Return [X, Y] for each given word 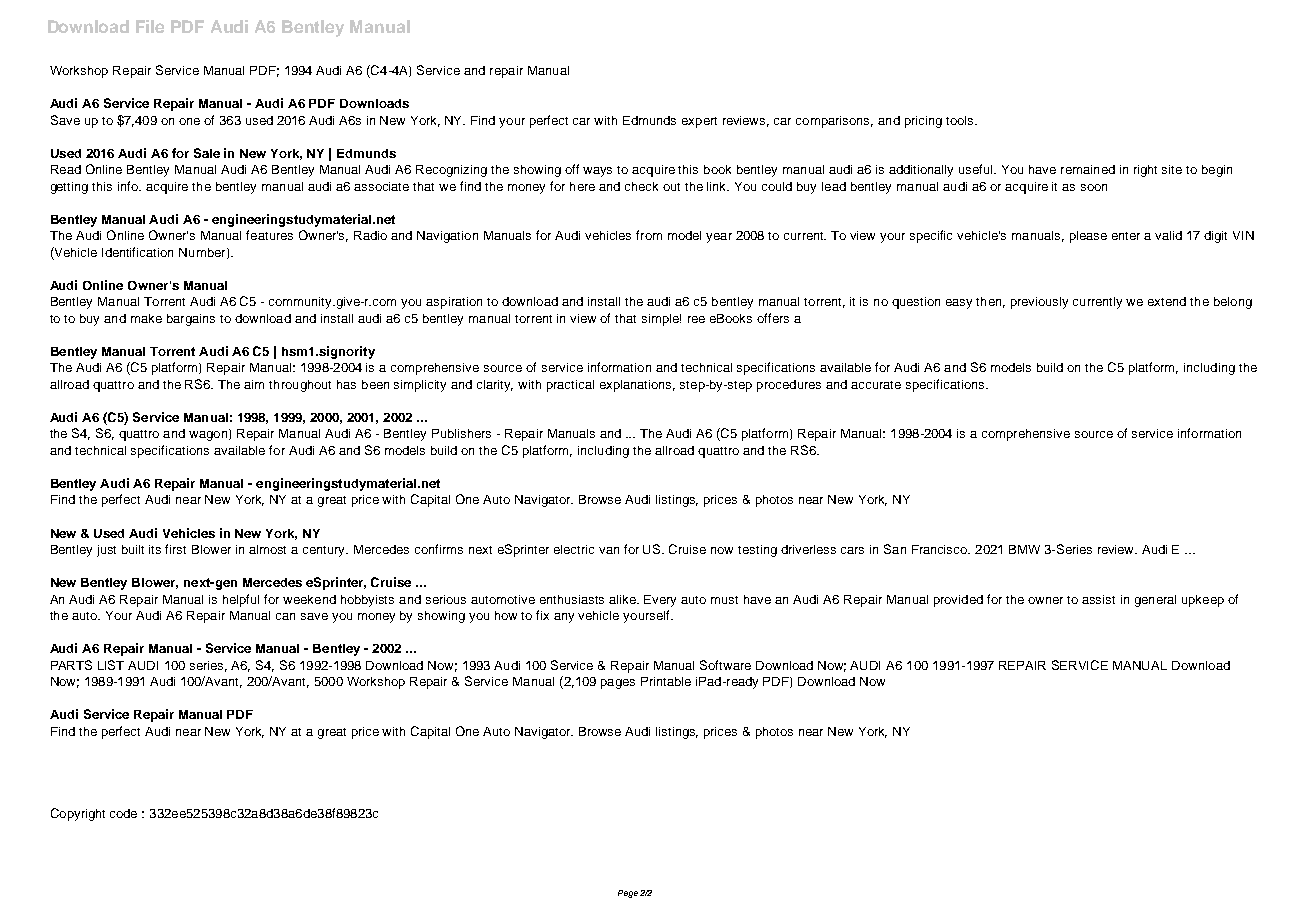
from [649, 235]
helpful [241, 600]
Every [660, 601]
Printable [666, 681]
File [150, 26]
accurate [876, 385]
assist [1098, 599]
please [1088, 237]
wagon [209, 435]
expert [699, 122]
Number [203, 253]
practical [570, 386]
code [123, 813]
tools [961, 120]
